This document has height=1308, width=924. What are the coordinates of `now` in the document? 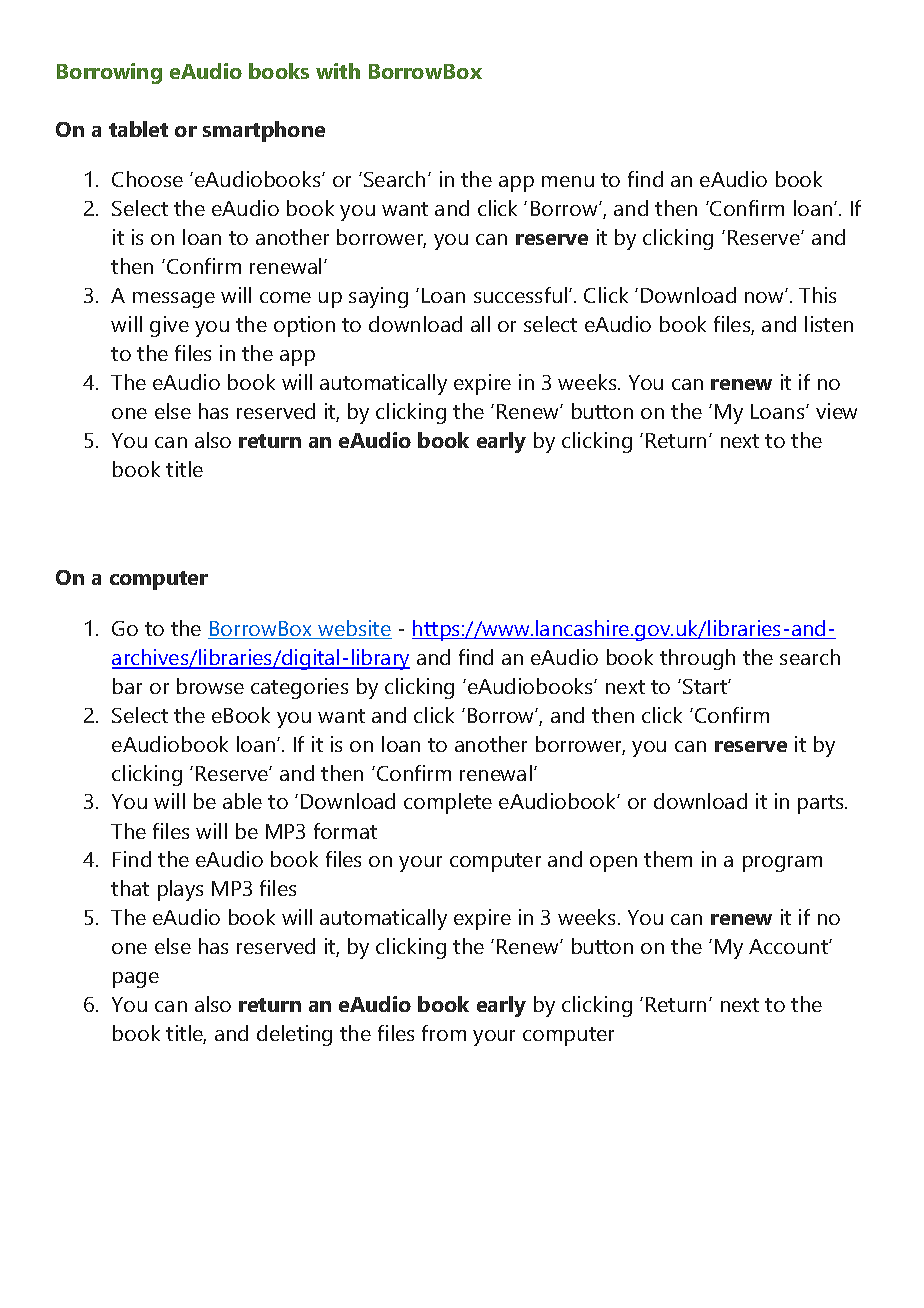 It's located at (765, 297).
